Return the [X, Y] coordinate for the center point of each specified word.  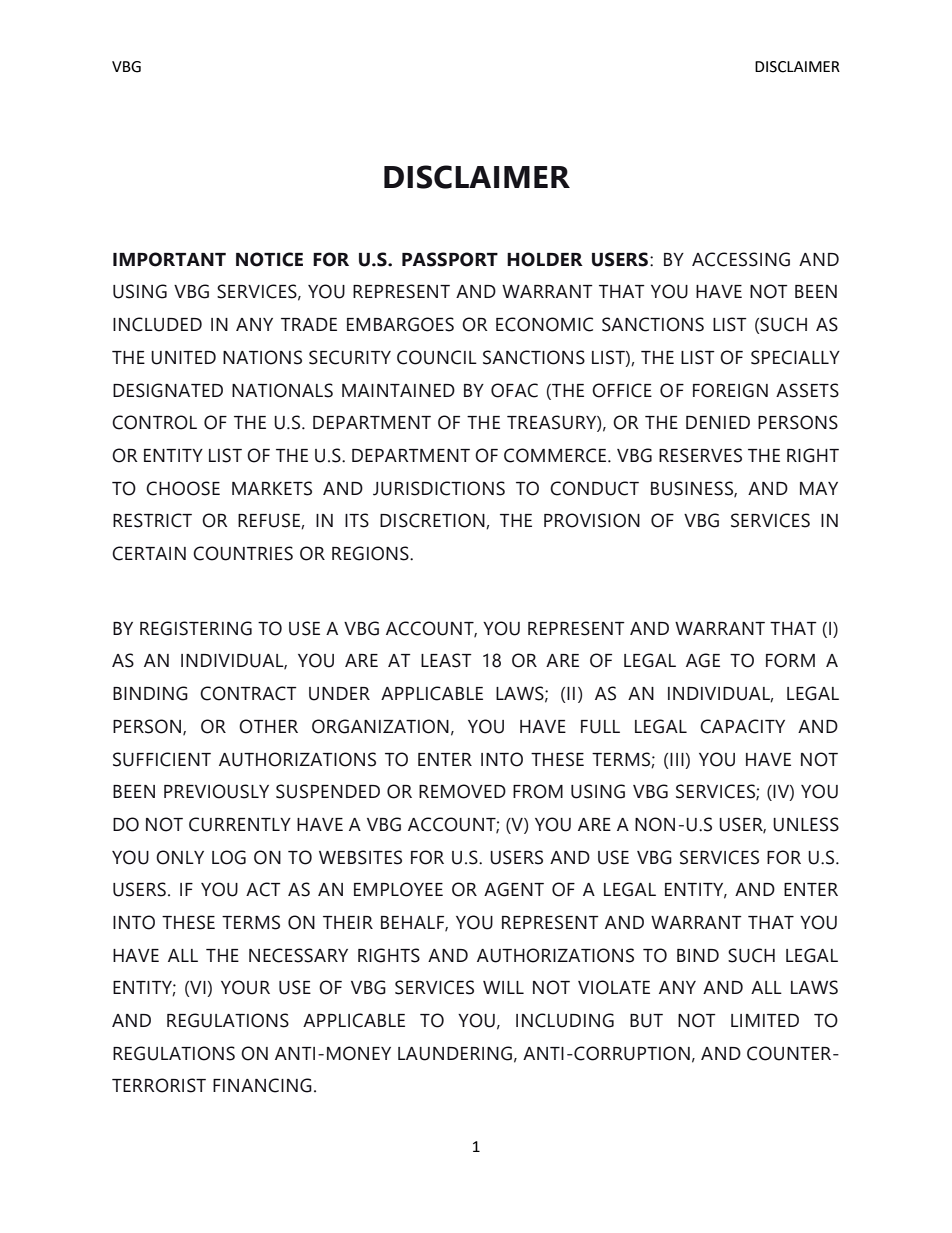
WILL [503, 987]
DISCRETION [433, 521]
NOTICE [269, 259]
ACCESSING [741, 259]
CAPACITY [742, 726]
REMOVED [462, 791]
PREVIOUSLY [216, 791]
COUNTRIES [243, 553]
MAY [819, 488]
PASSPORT [450, 259]
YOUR [245, 987]
